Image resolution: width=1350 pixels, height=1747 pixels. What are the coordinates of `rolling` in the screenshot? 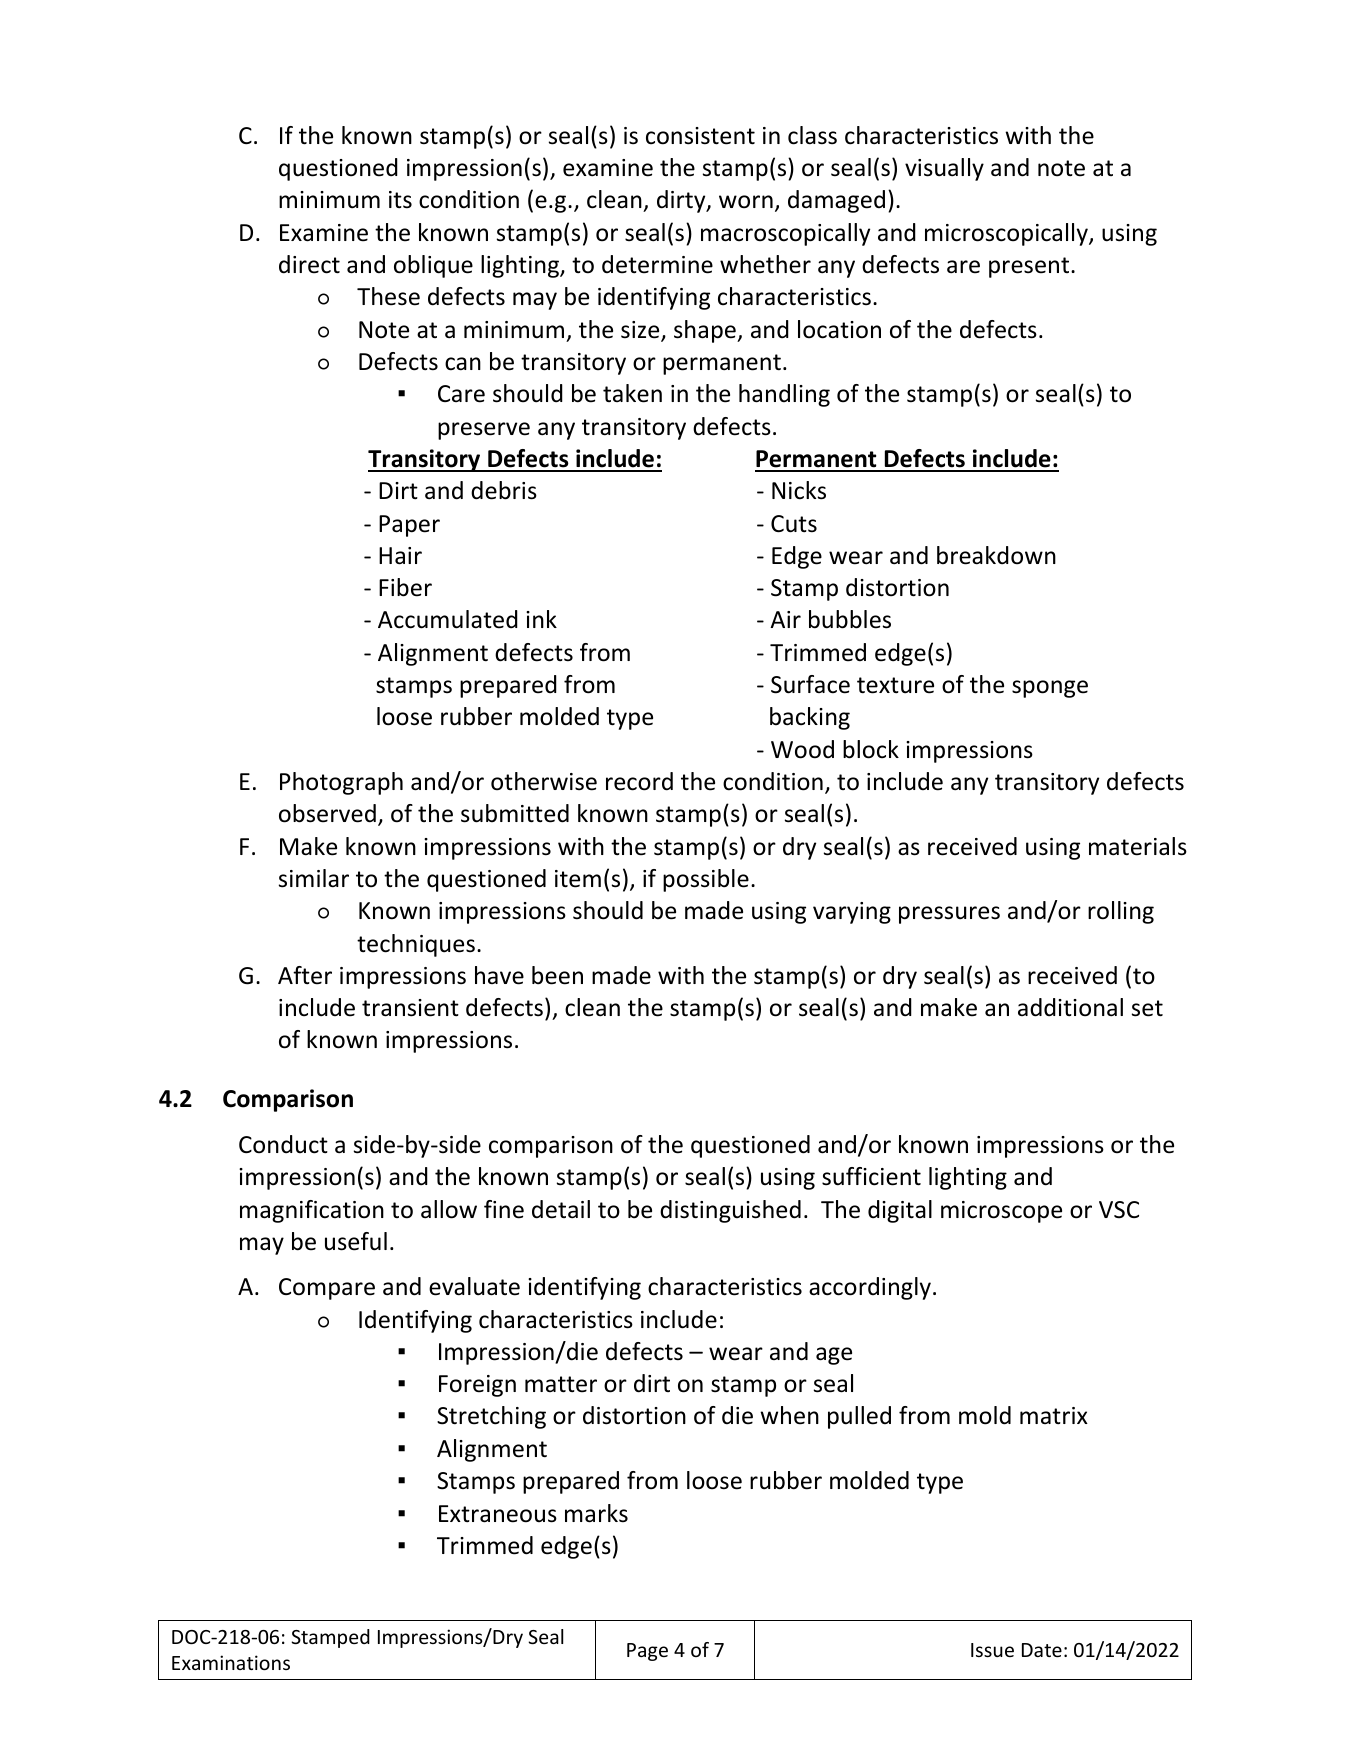 It's located at (1121, 912).
